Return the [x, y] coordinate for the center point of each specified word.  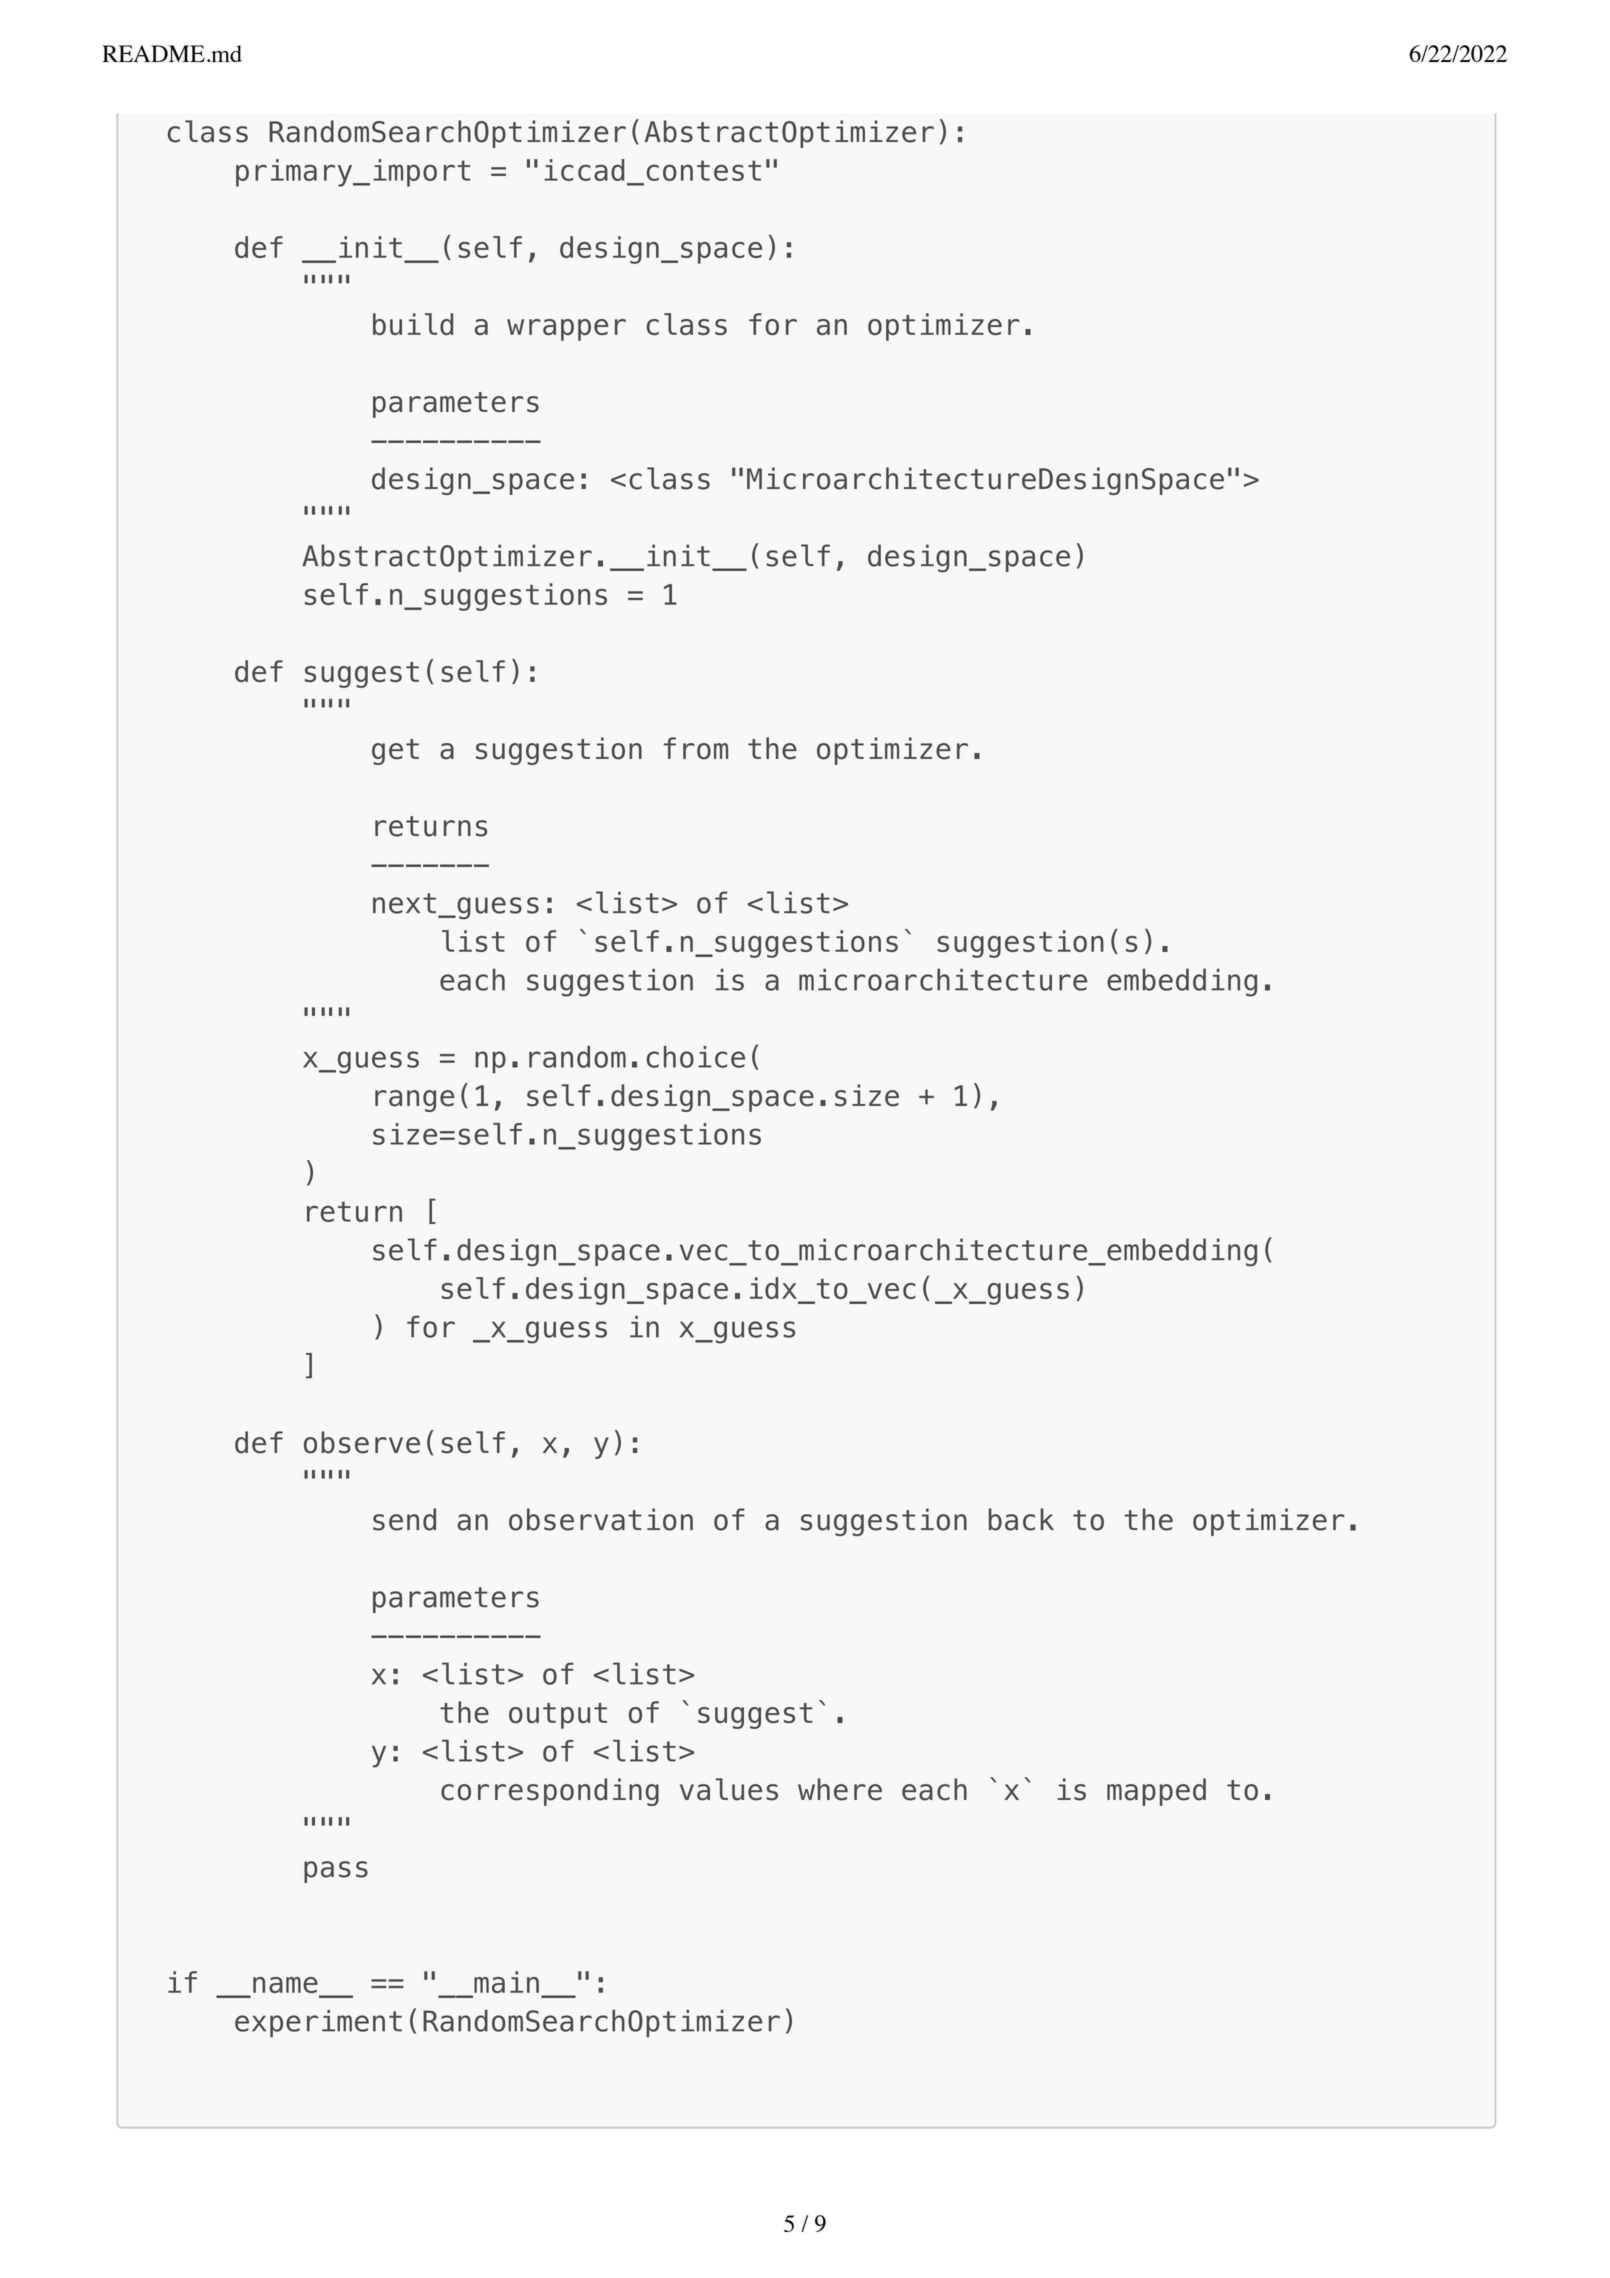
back [1021, 1519]
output [558, 1716]
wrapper [566, 330]
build [413, 324]
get [395, 752]
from [696, 748]
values [729, 1789]
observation [601, 1519]
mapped [1156, 1792]
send [404, 1519]
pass [336, 1872]
